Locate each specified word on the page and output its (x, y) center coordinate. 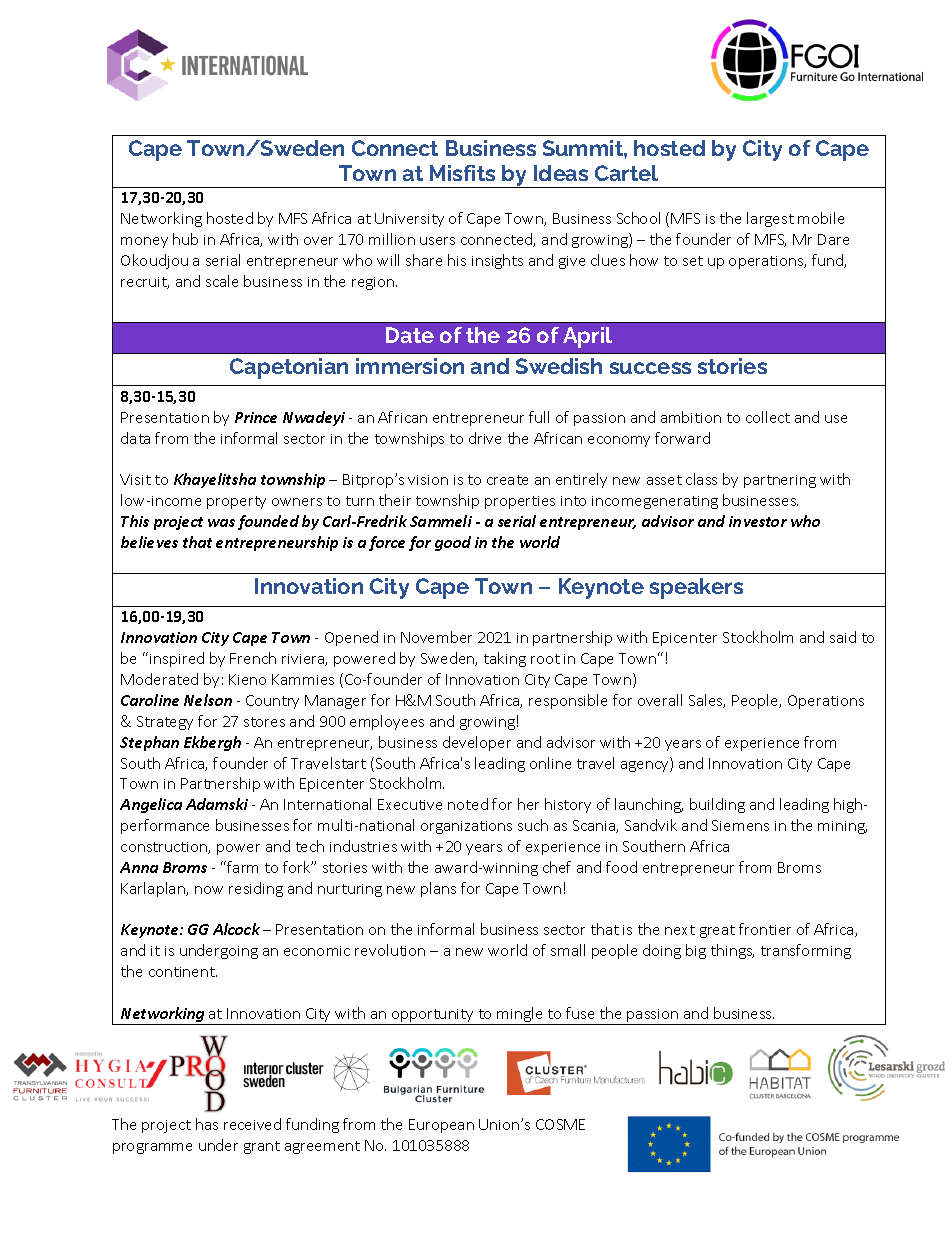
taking (505, 659)
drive (485, 438)
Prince (256, 417)
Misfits (462, 173)
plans (438, 889)
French (253, 658)
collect (768, 417)
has (207, 1124)
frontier (765, 929)
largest (770, 219)
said (843, 637)
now (209, 890)
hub (185, 239)
